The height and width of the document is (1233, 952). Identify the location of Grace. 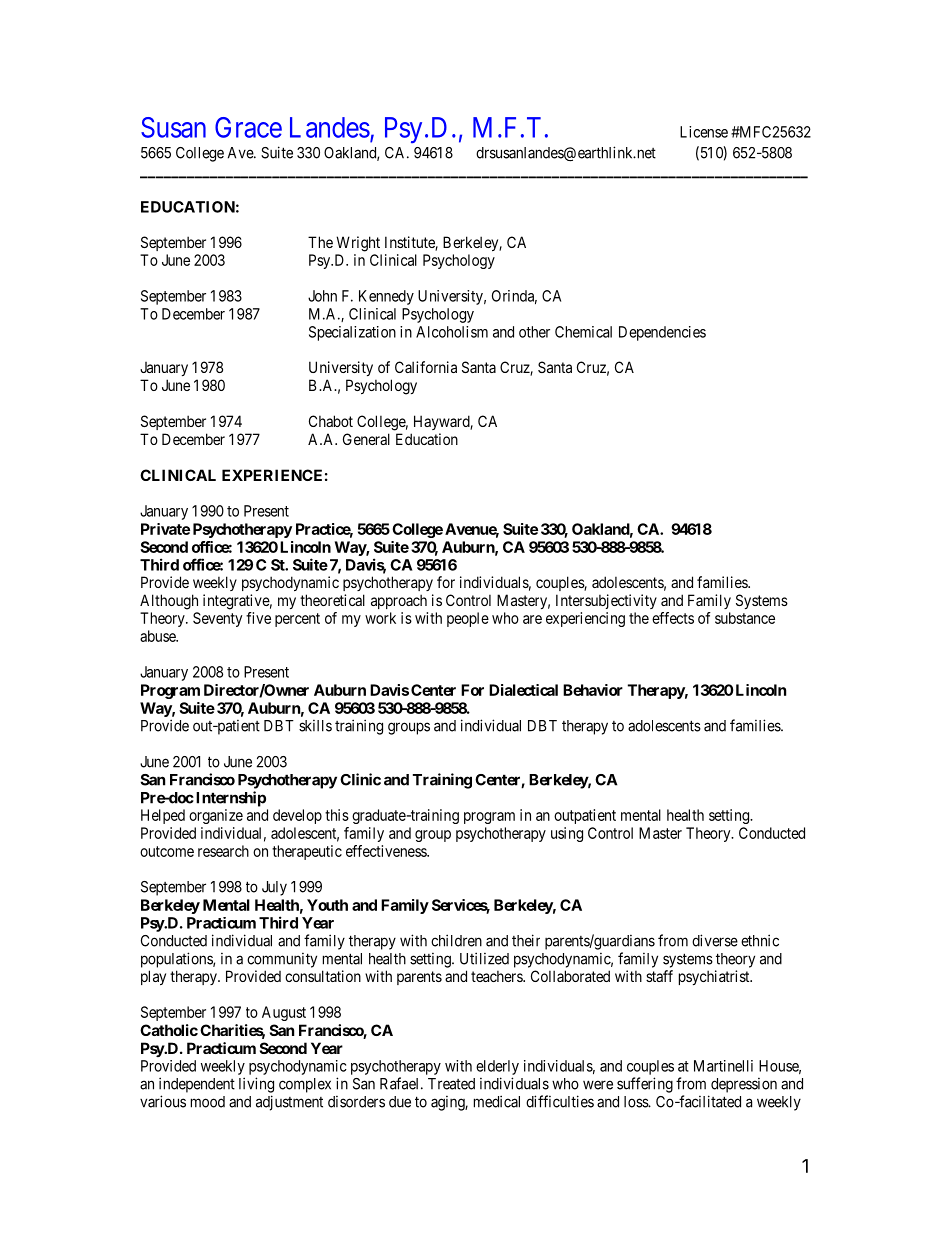
(248, 127).
